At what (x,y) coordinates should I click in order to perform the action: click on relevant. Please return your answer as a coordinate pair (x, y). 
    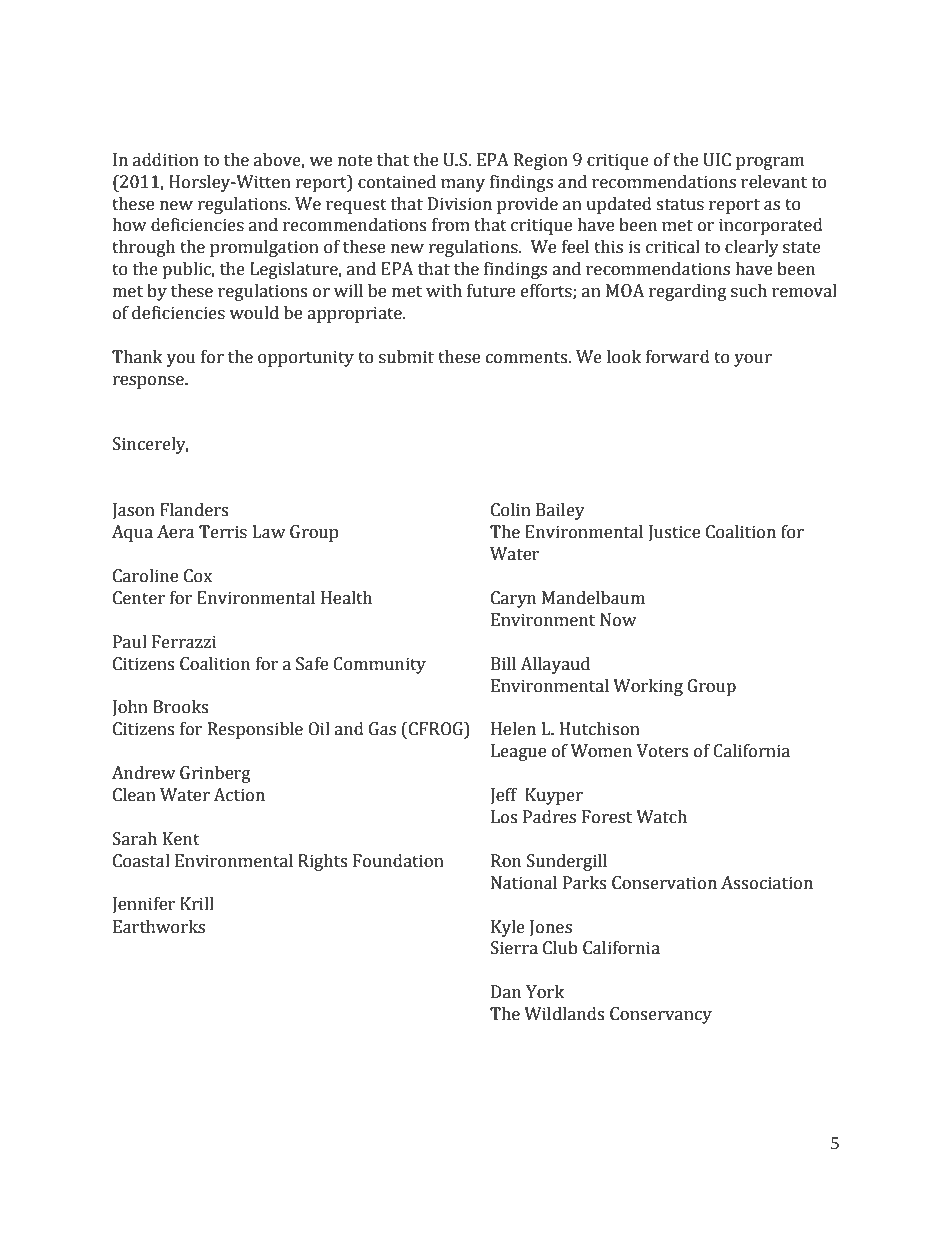
    Looking at the image, I should click on (774, 182).
